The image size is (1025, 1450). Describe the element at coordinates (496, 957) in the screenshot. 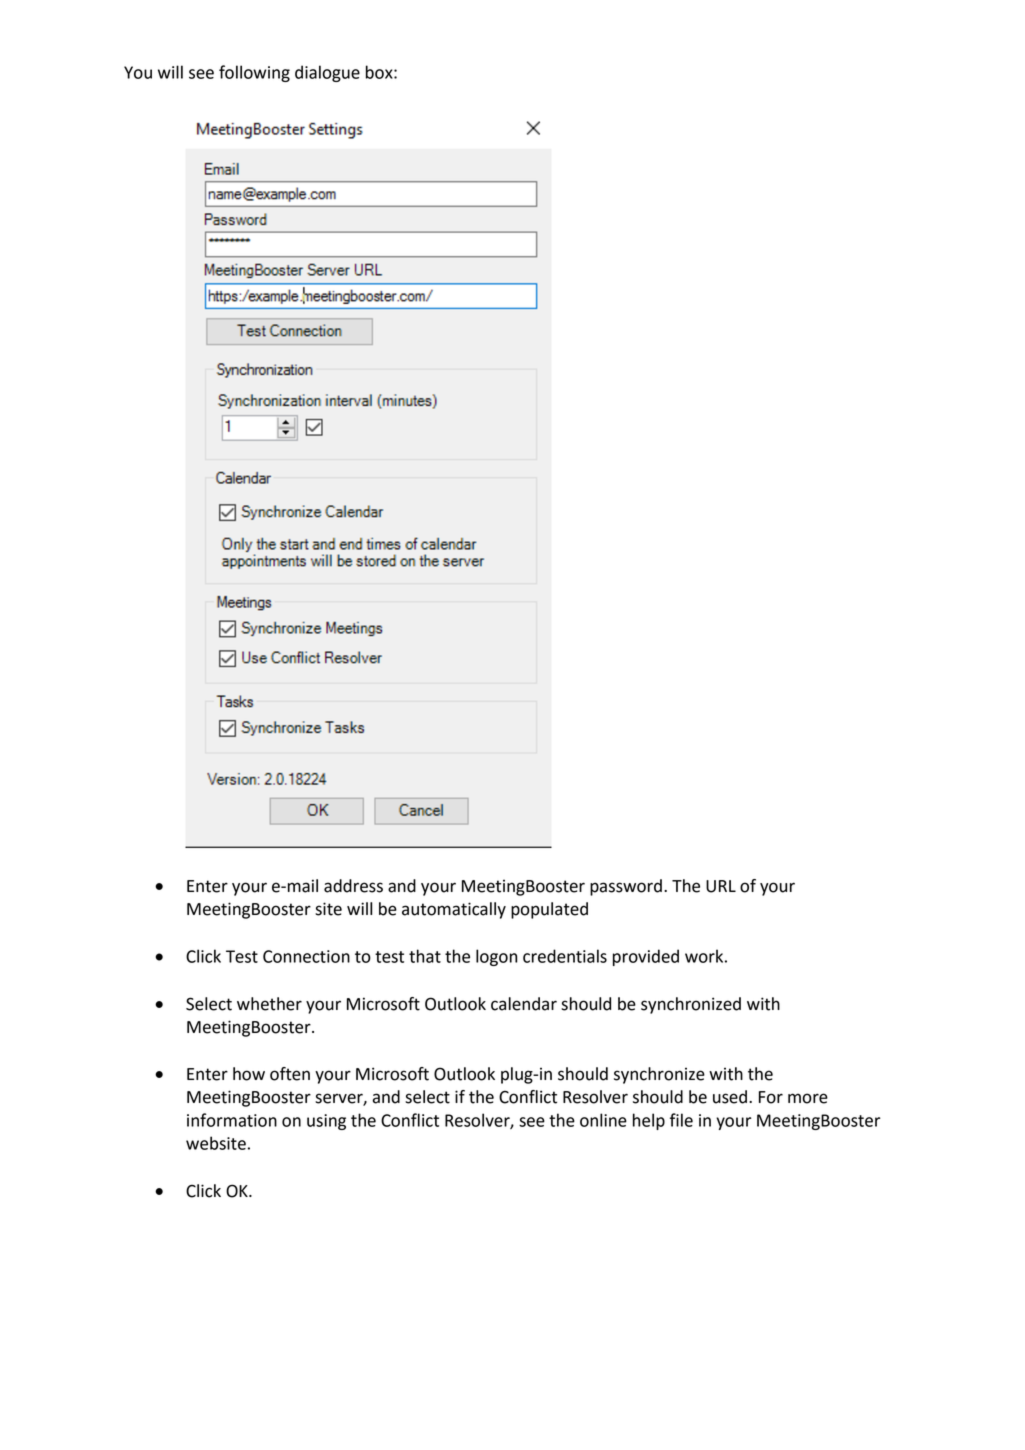

I see `logon` at that location.
